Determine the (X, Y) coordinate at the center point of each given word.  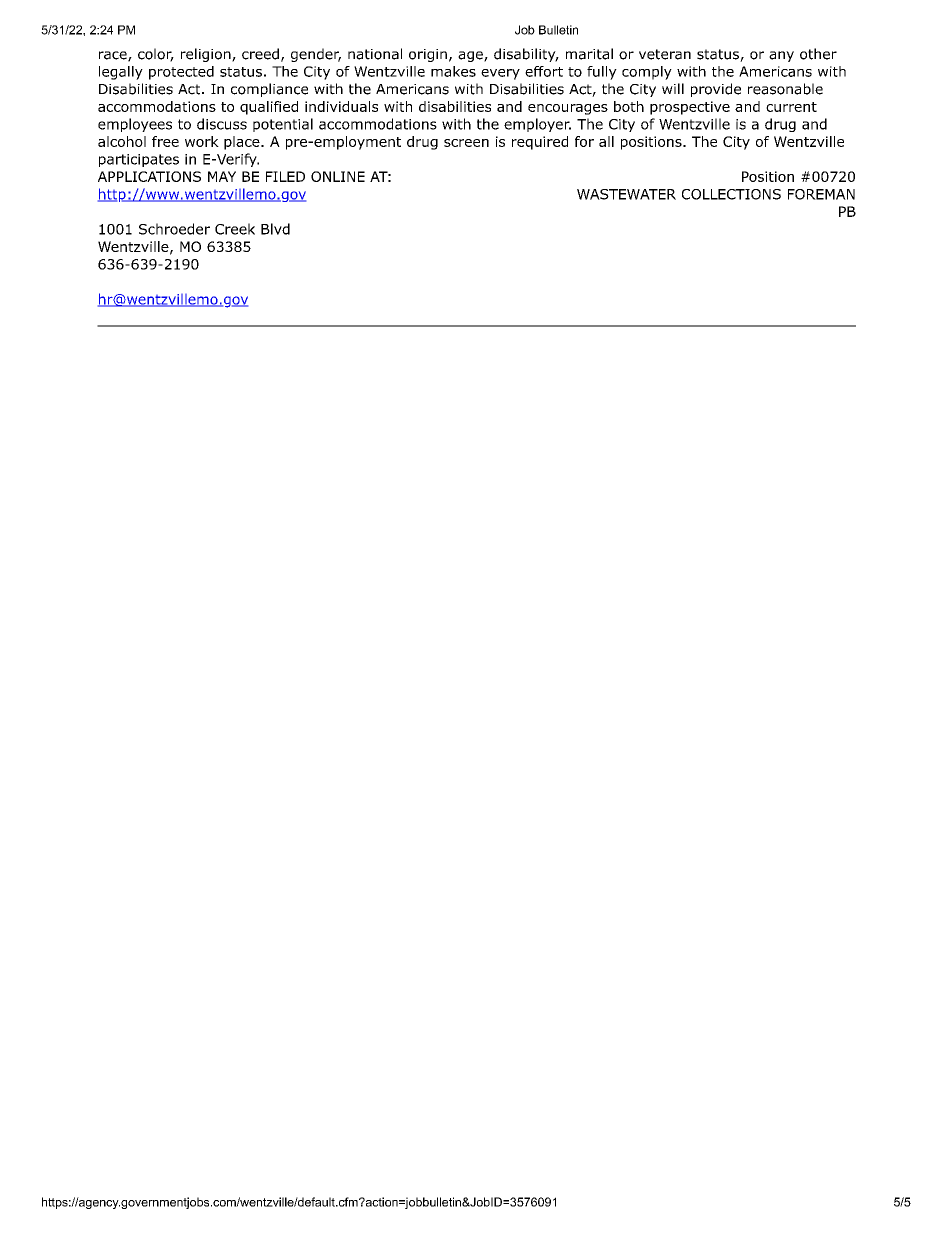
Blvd (275, 229)
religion (207, 55)
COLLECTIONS (731, 194)
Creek (235, 229)
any (781, 56)
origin (428, 55)
